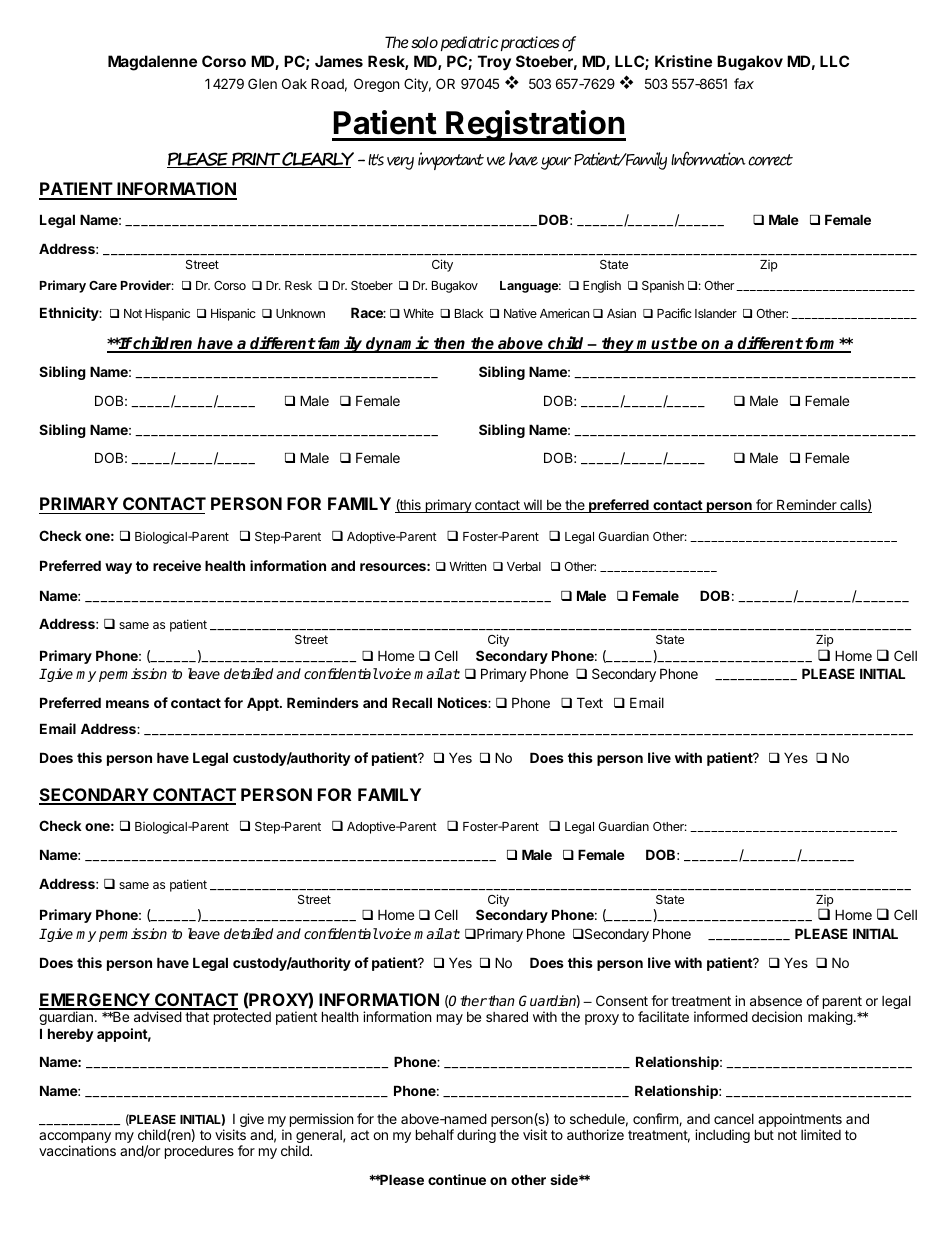 This page has width=952, height=1233. Describe the element at coordinates (262, 83) in the page. I see `Glen` at that location.
